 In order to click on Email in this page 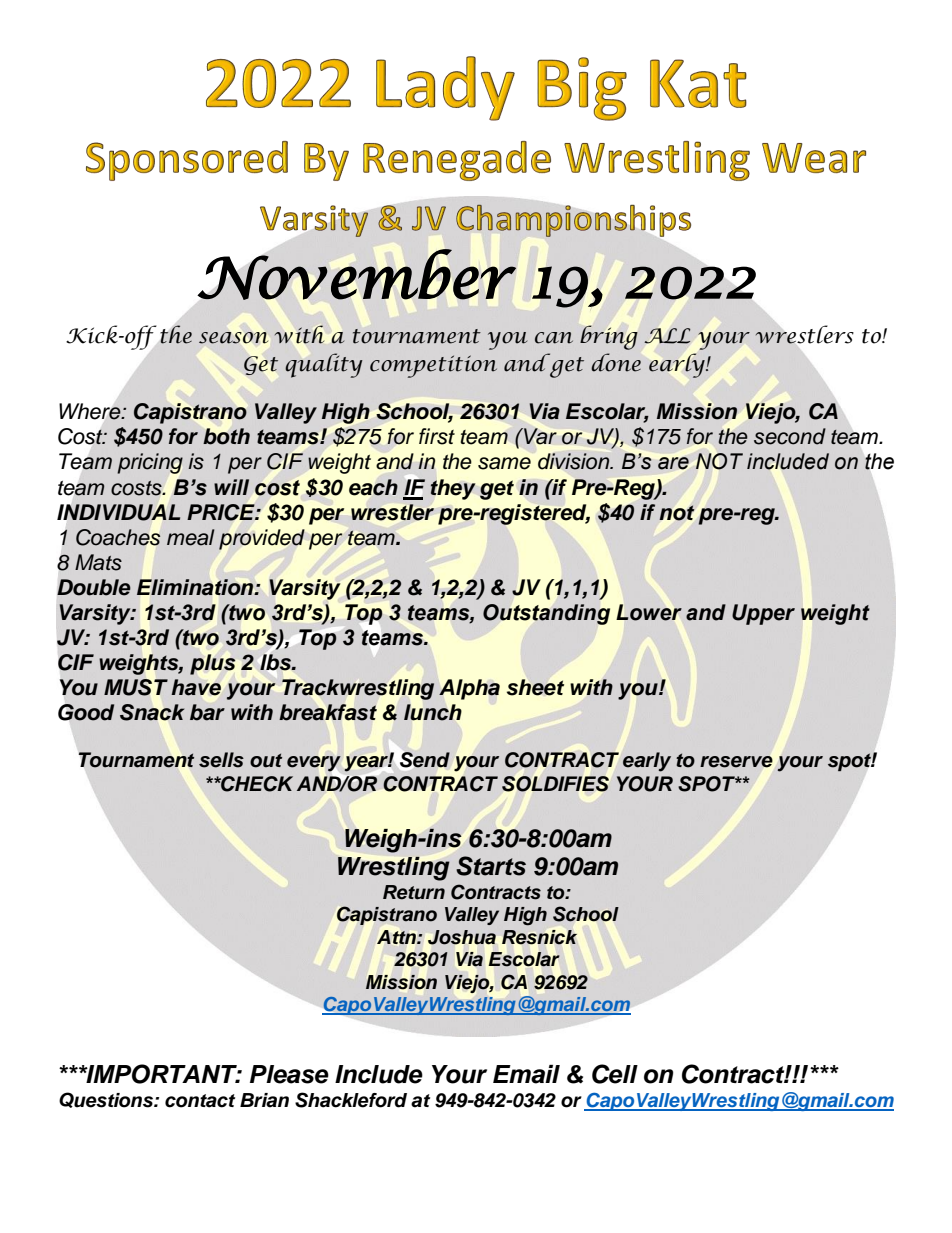, I will do `click(526, 1074)`.
